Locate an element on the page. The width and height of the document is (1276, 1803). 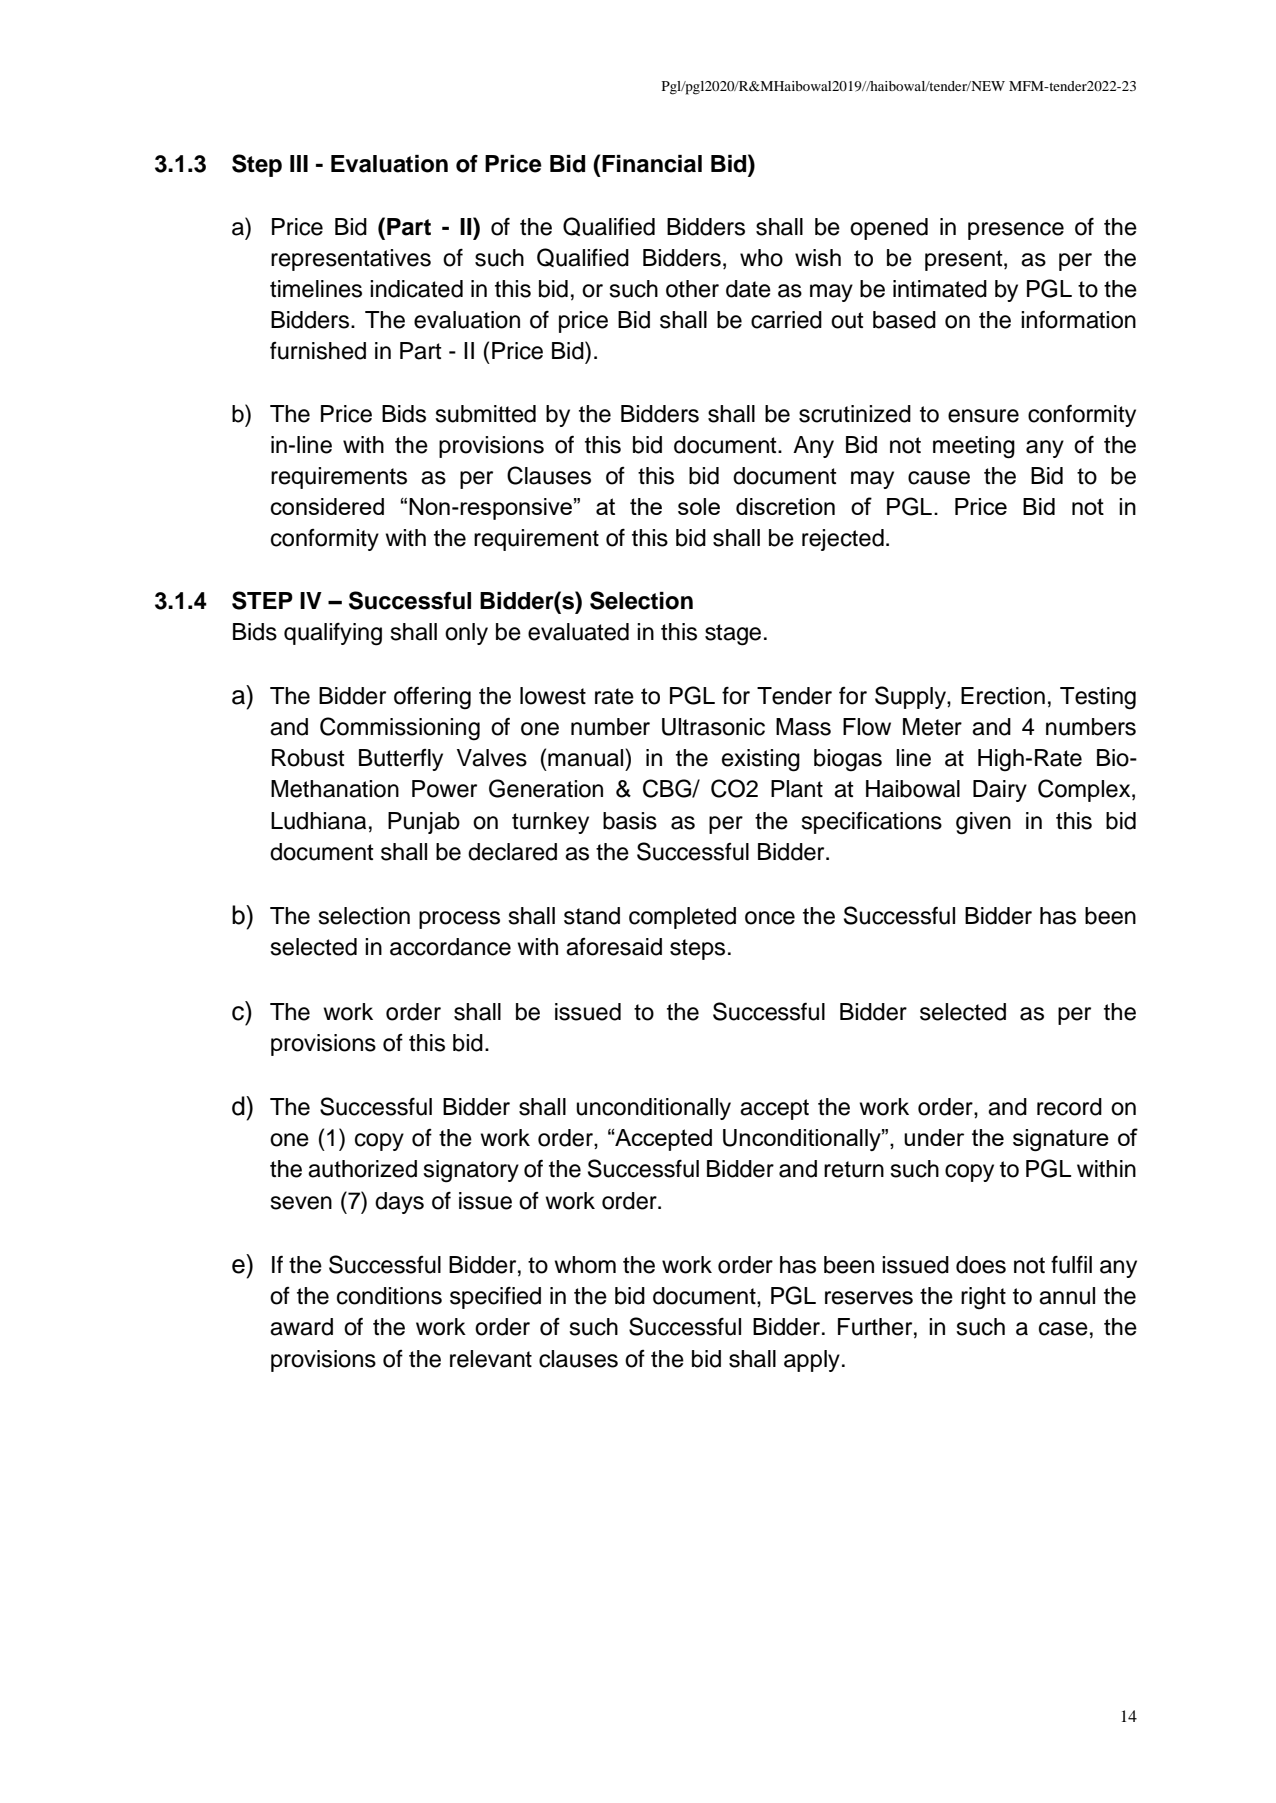
ensure is located at coordinates (983, 416).
